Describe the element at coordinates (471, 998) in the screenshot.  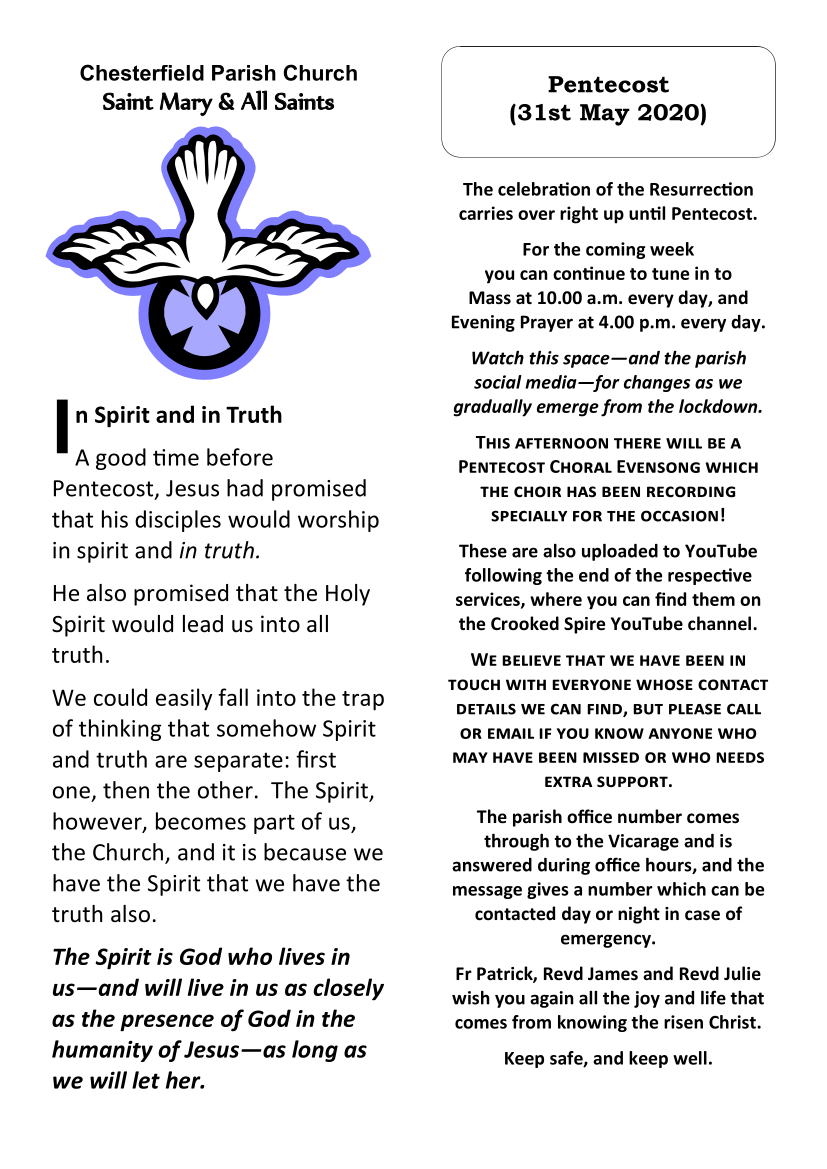
I see `wish` at that location.
